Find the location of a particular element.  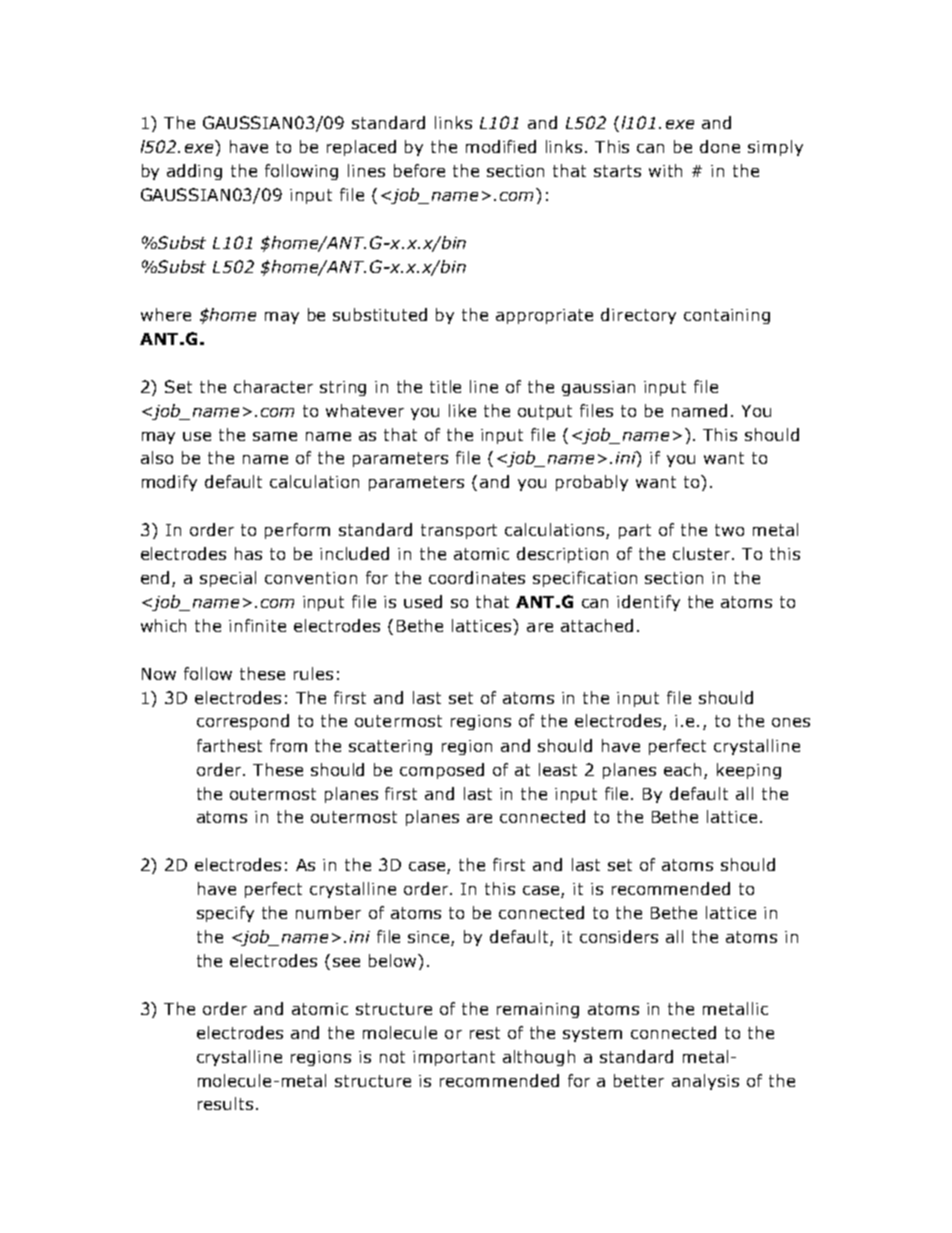

infinite is located at coordinates (257, 625).
